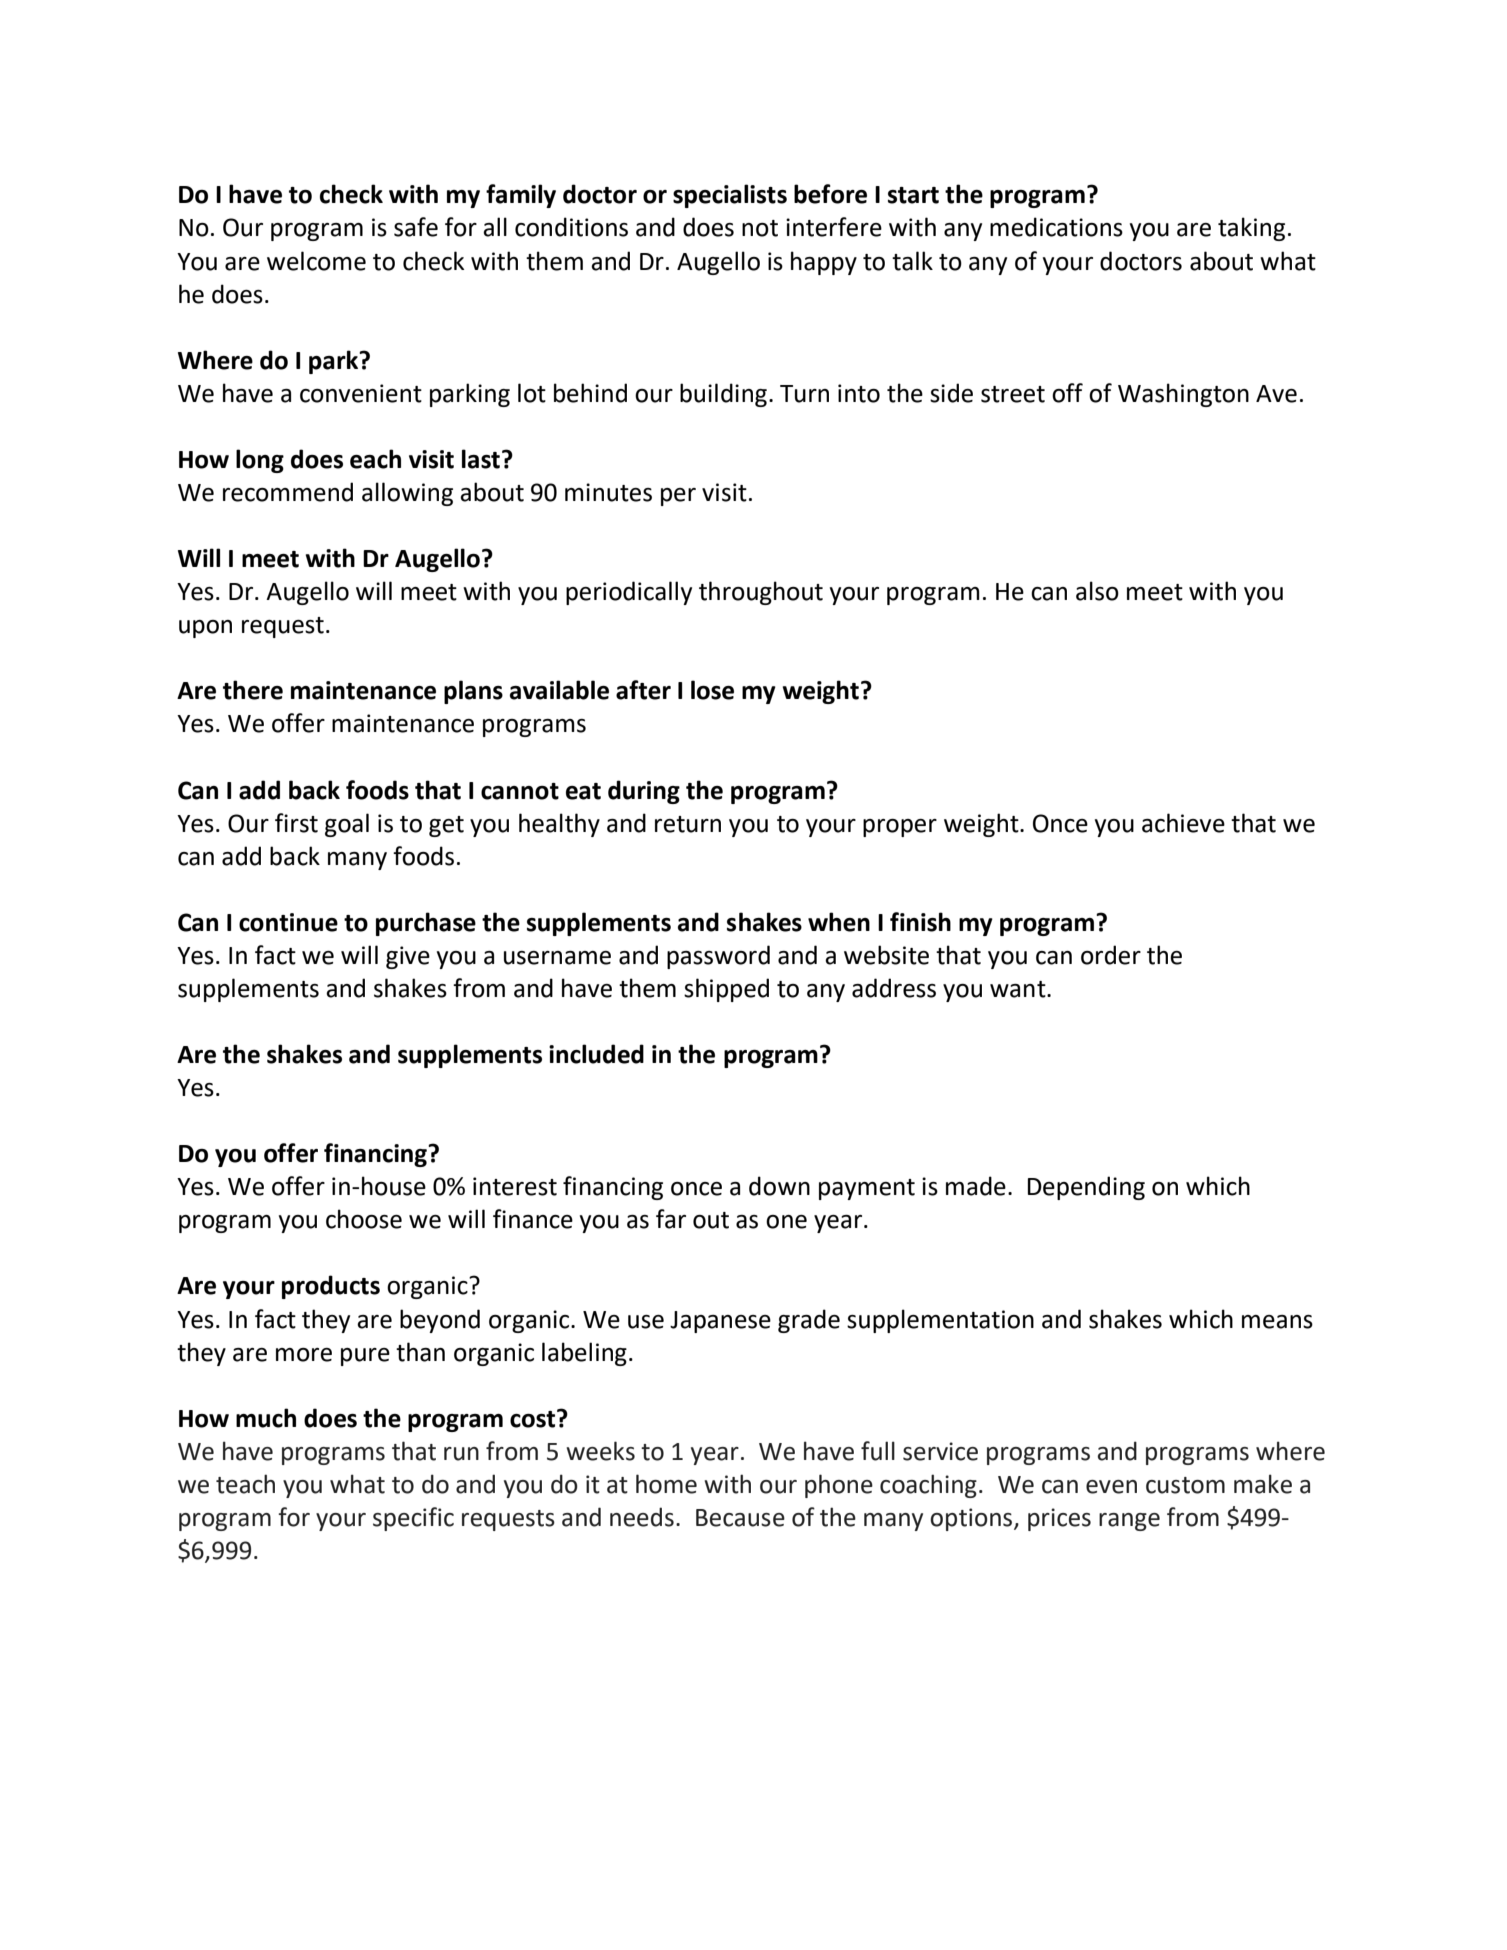 This screenshot has width=1507, height=1950. Describe the element at coordinates (1183, 823) in the screenshot. I see `achieve` at that location.
